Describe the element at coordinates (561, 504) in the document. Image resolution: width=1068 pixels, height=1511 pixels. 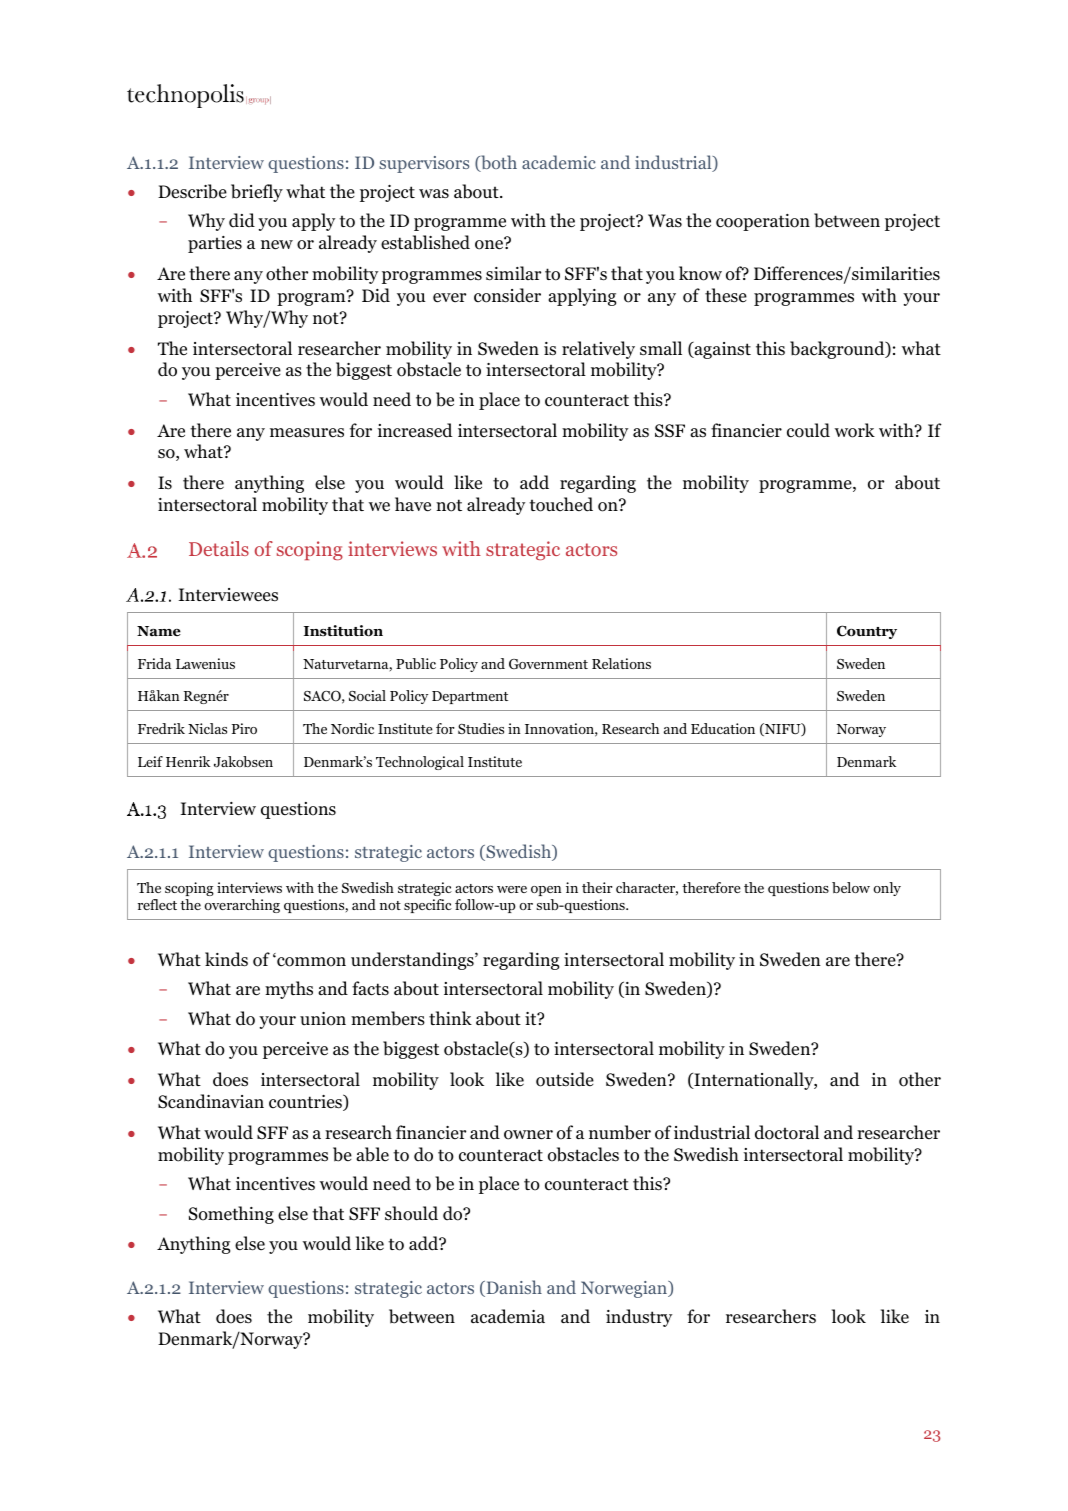
I see `touched` at that location.
